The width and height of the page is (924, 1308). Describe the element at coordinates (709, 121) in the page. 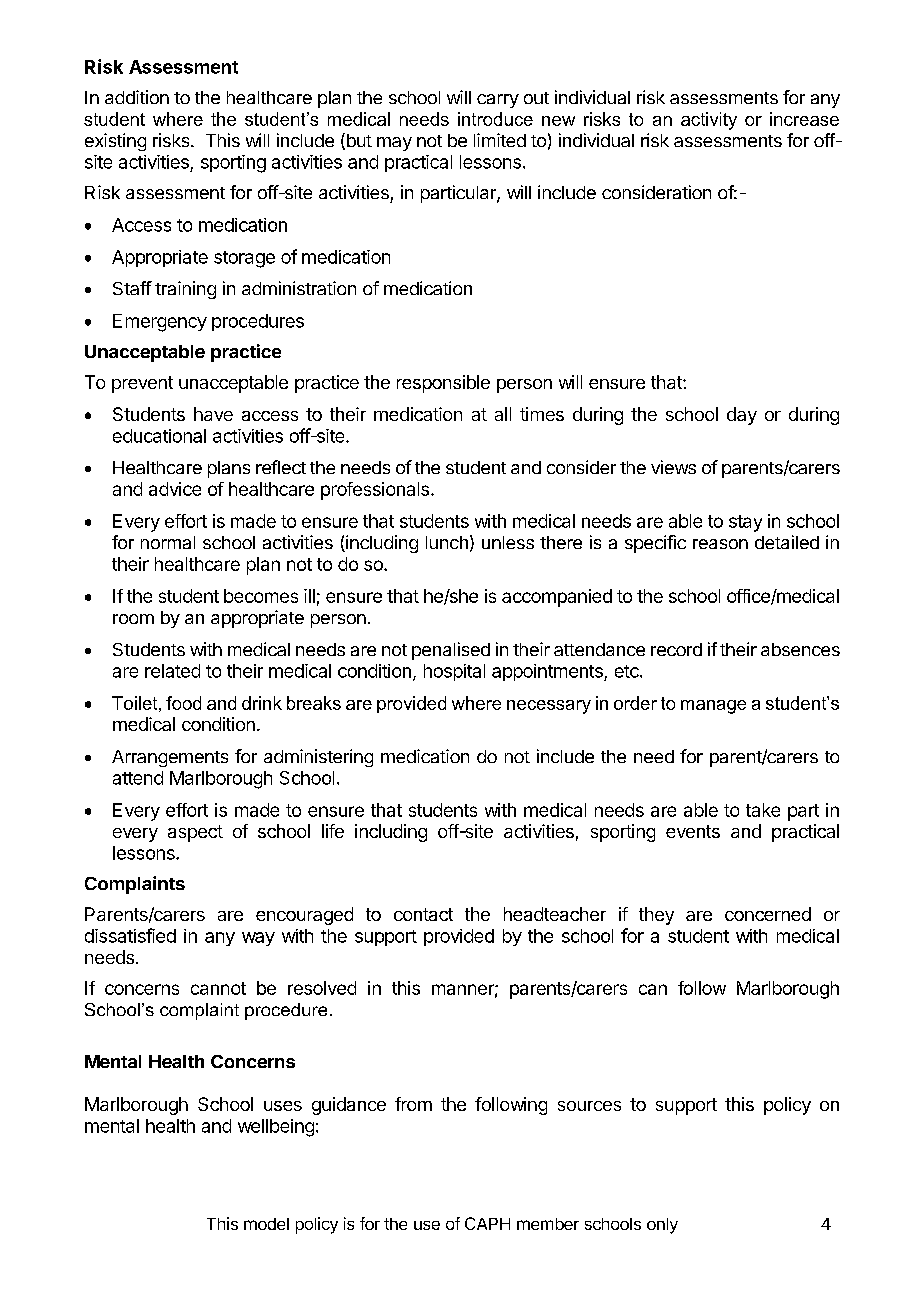

I see `activity` at that location.
